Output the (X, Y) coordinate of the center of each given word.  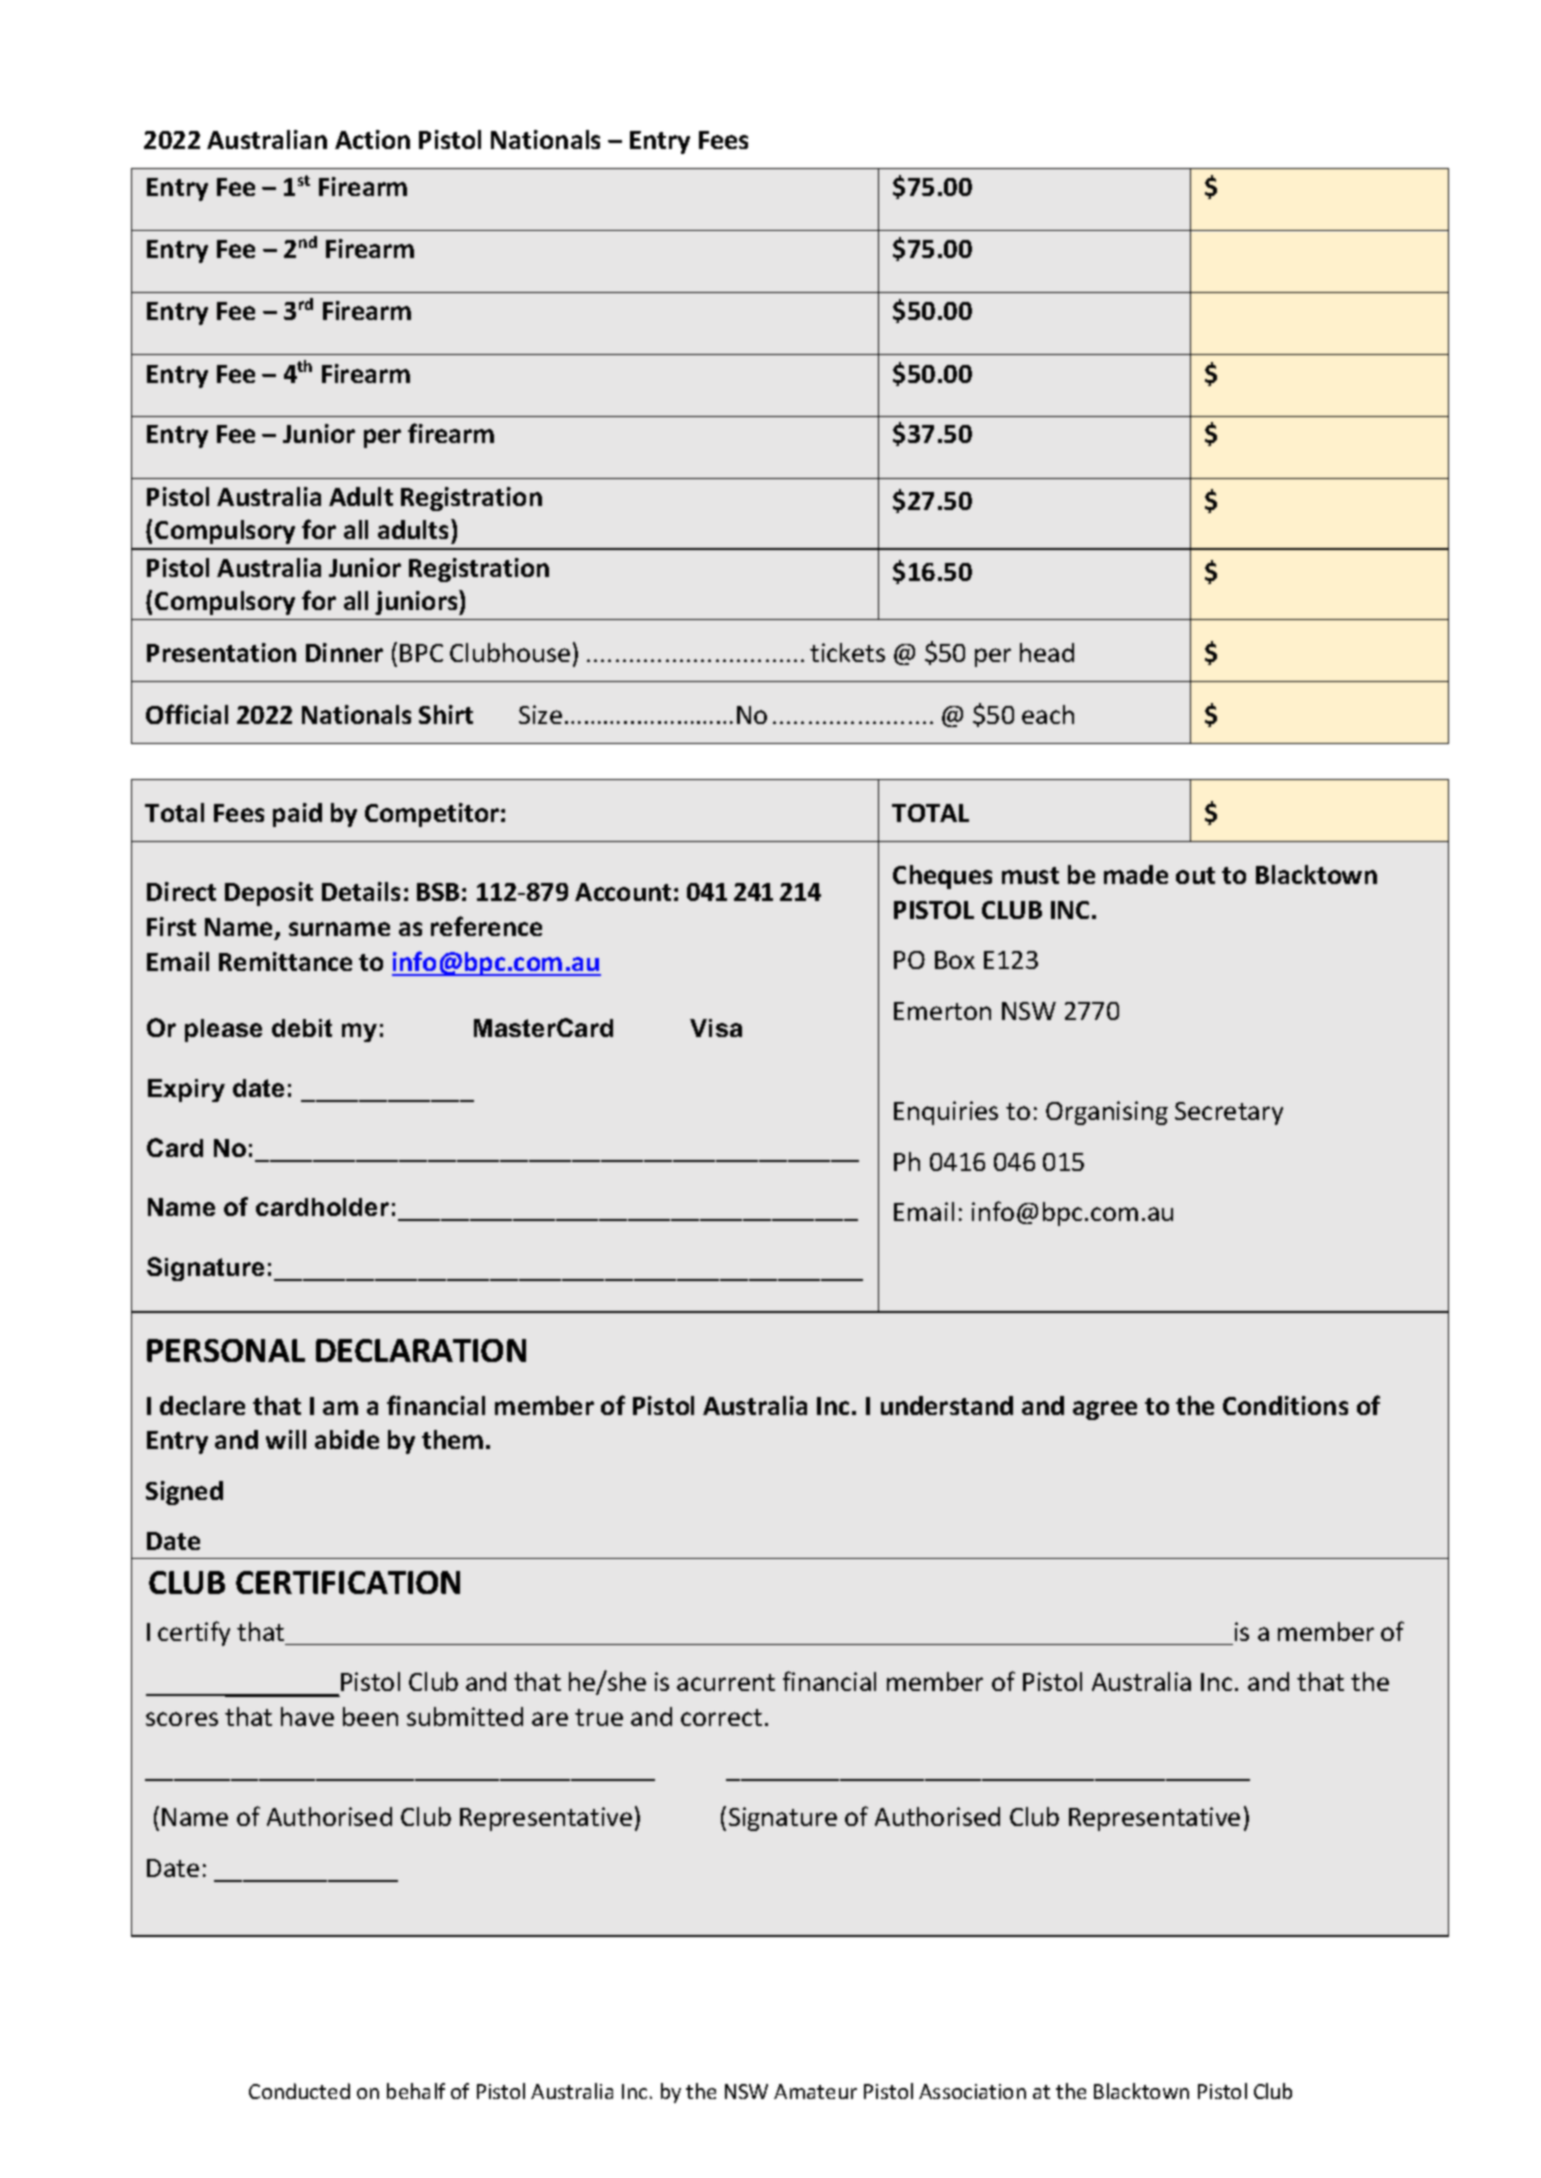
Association (972, 2091)
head (1047, 652)
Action (372, 139)
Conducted (299, 2091)
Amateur (815, 2091)
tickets (847, 652)
